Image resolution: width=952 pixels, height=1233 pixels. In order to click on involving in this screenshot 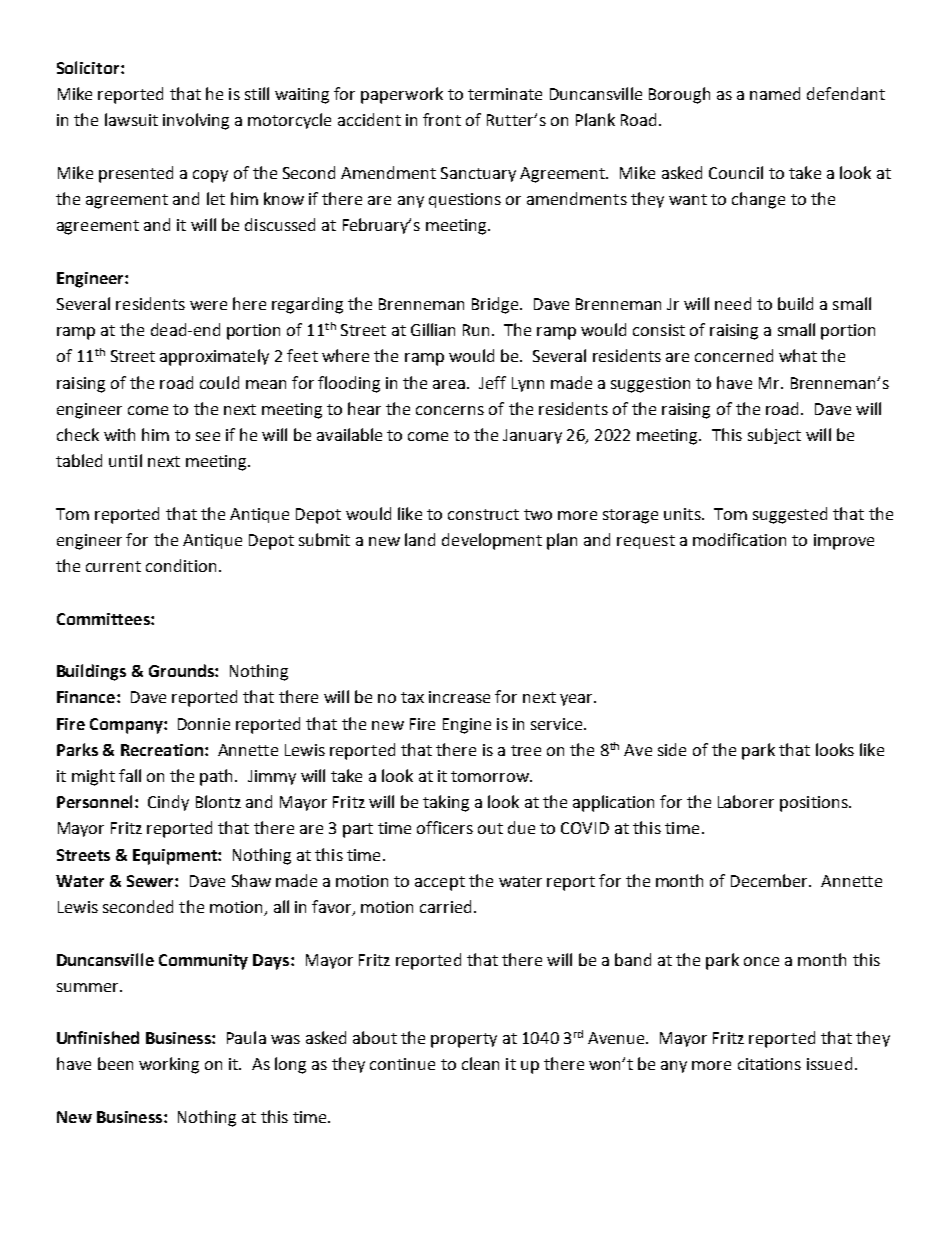, I will do `click(196, 121)`.
